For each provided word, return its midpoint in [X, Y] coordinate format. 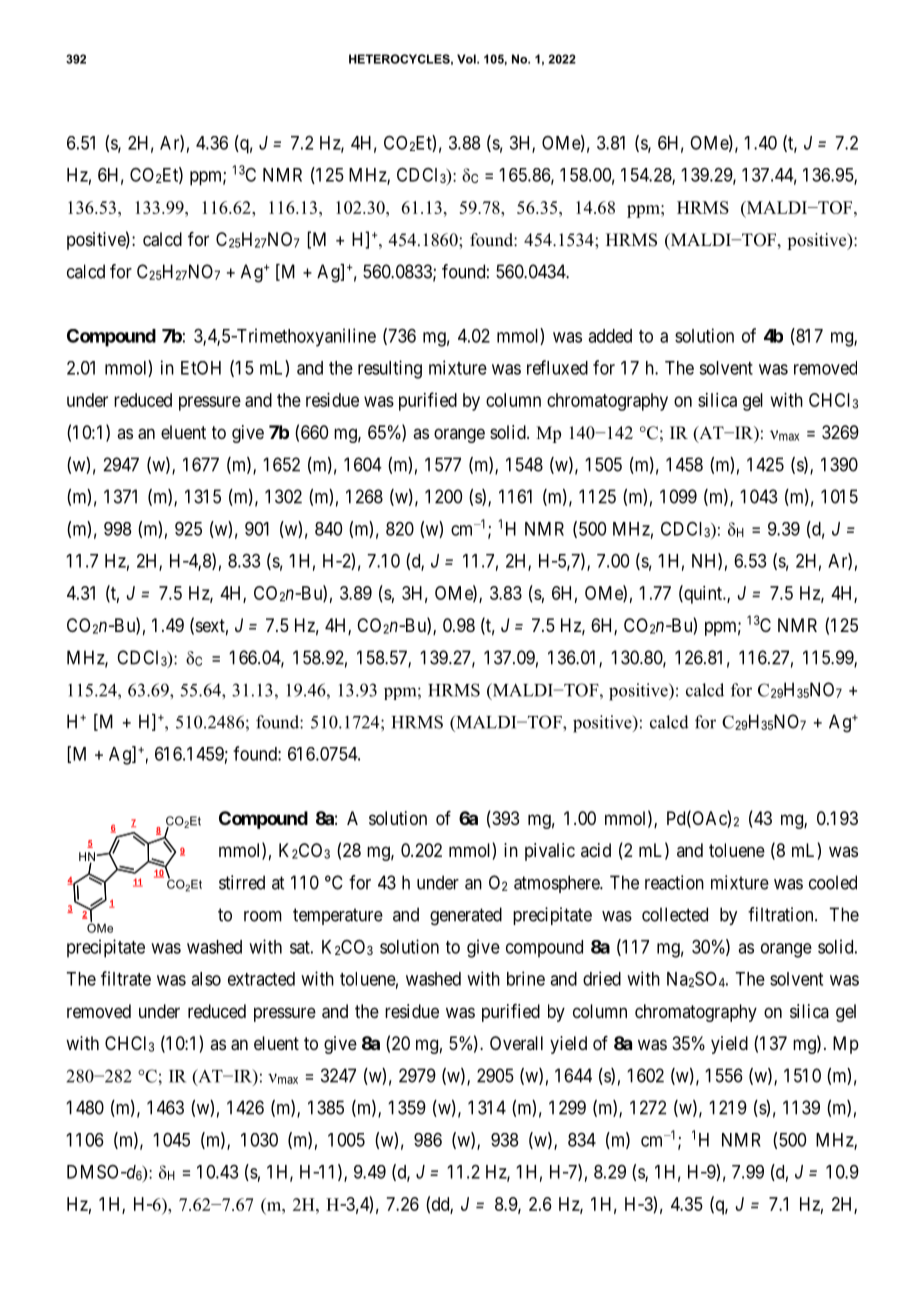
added [610, 336]
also [206, 979]
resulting [390, 369]
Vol [467, 59]
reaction [674, 882]
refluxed [557, 367]
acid [596, 850]
